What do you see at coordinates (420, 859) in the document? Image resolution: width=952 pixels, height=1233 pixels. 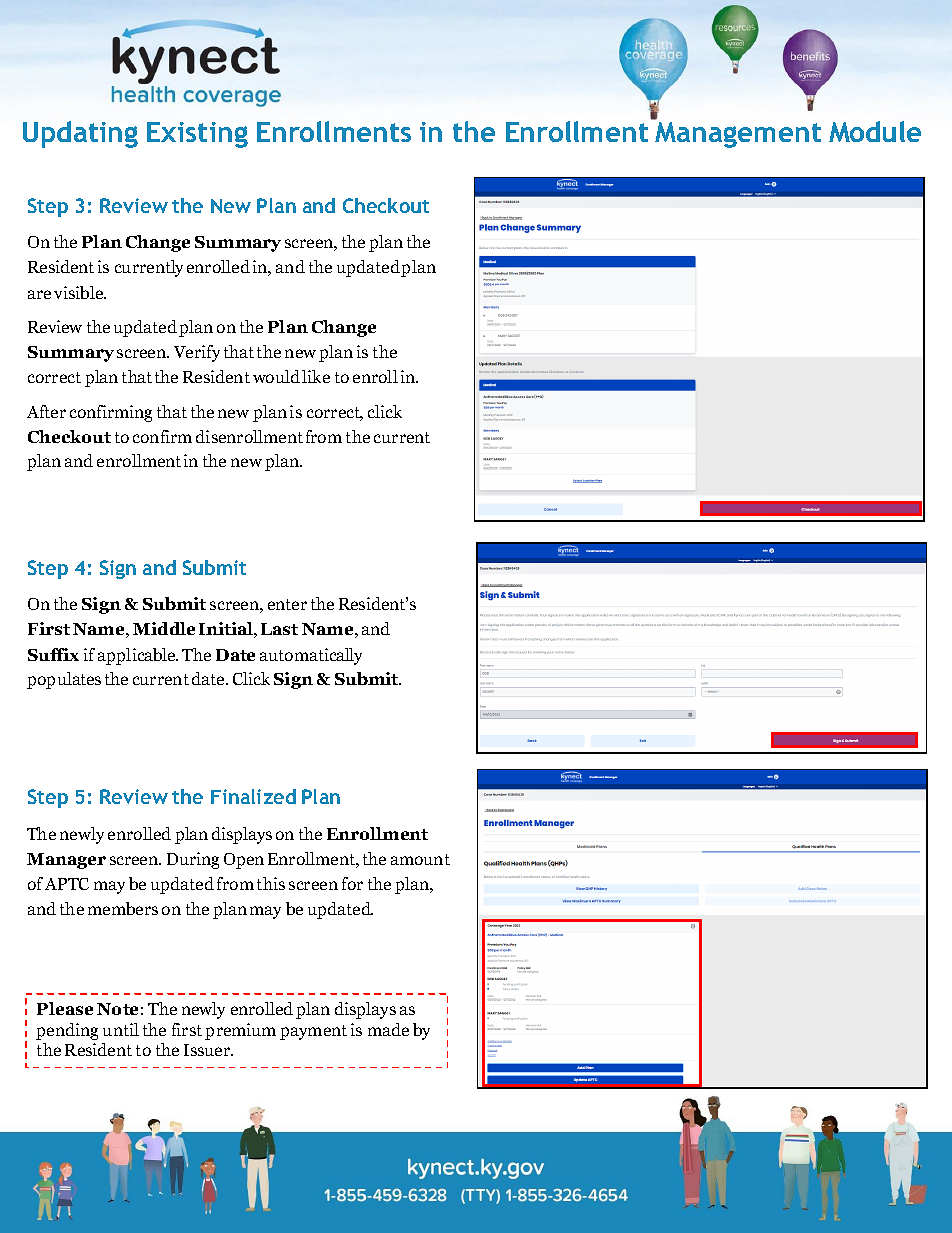 I see `amount` at bounding box center [420, 859].
